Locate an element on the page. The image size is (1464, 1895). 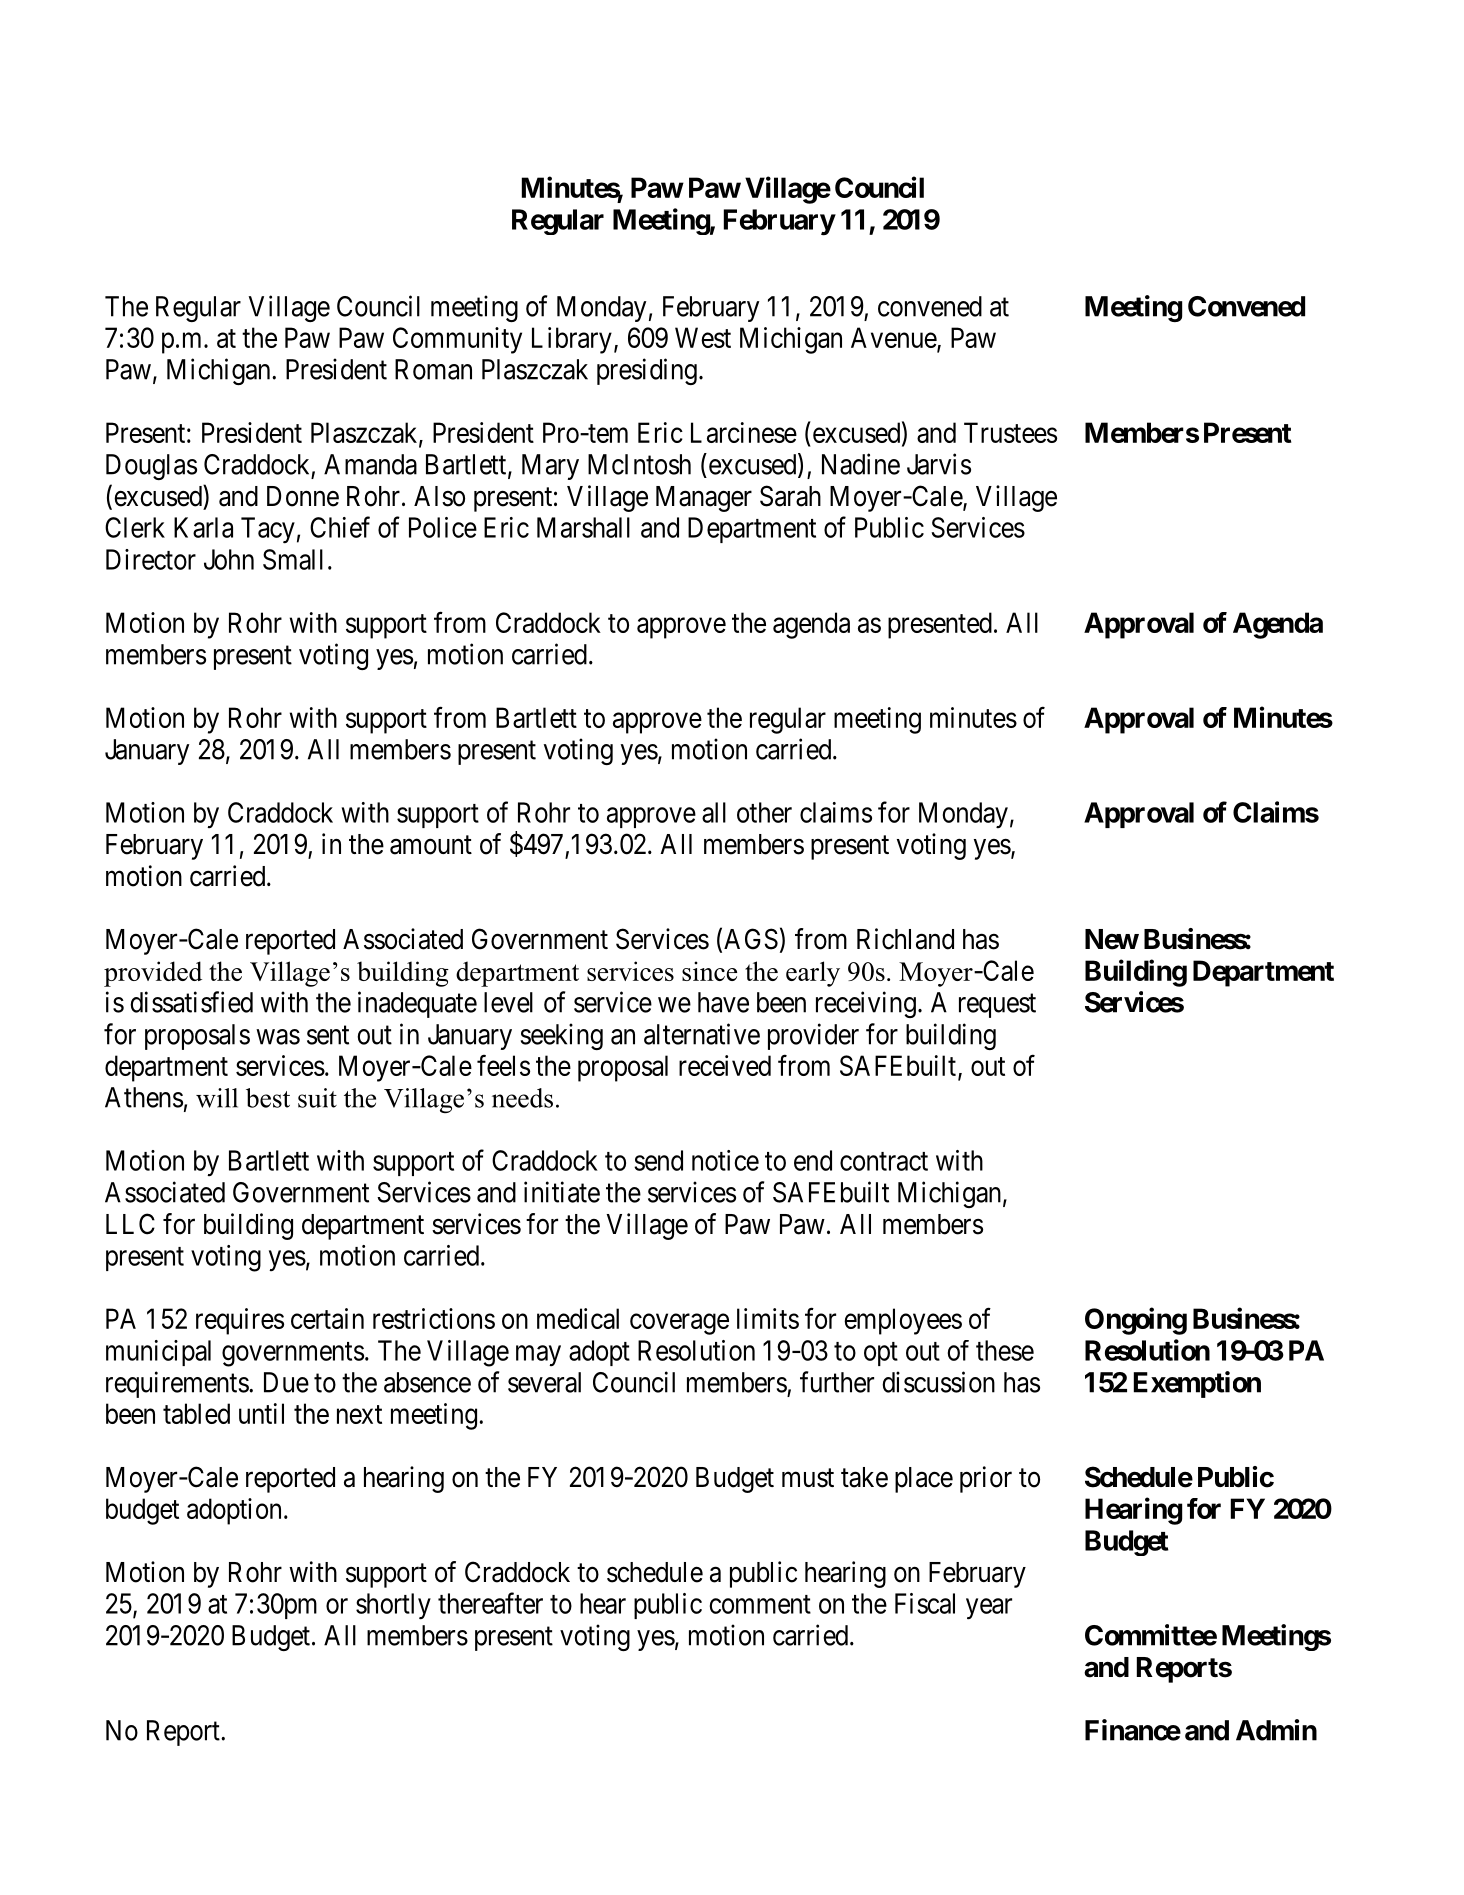
request is located at coordinates (997, 1006).
